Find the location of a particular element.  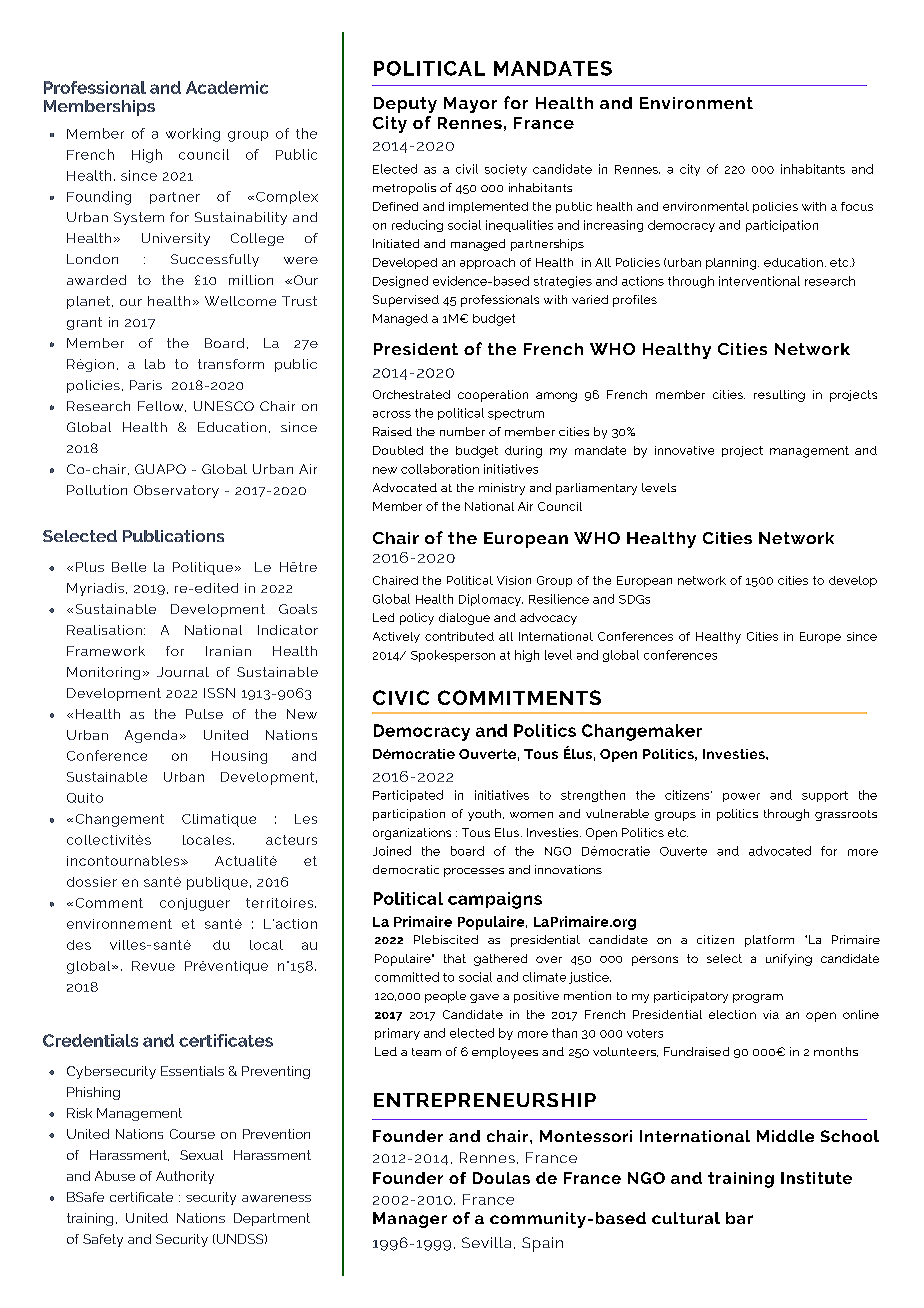

cooperation is located at coordinates (493, 396).
